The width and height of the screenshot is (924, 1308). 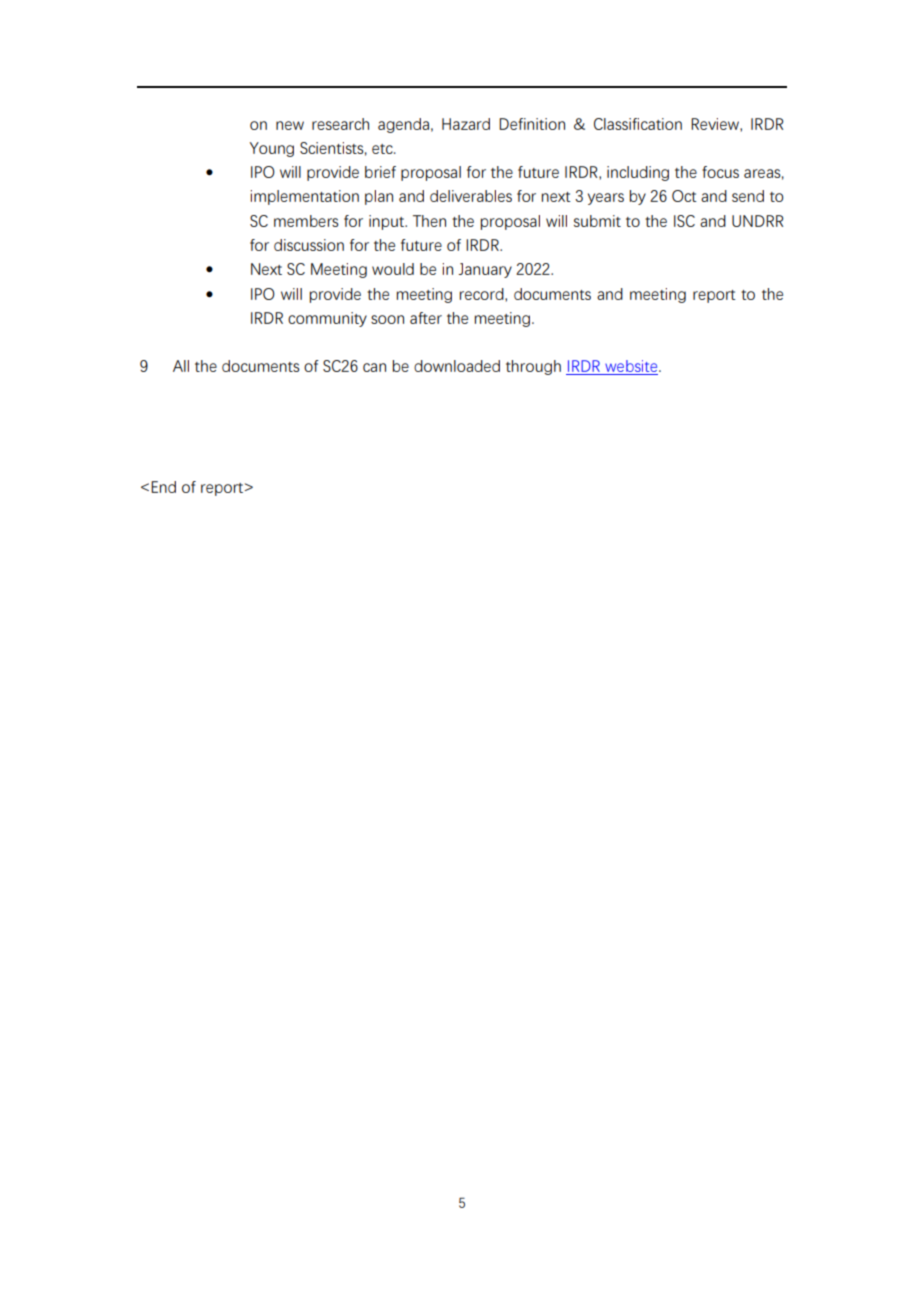 I want to click on new, so click(x=290, y=125).
